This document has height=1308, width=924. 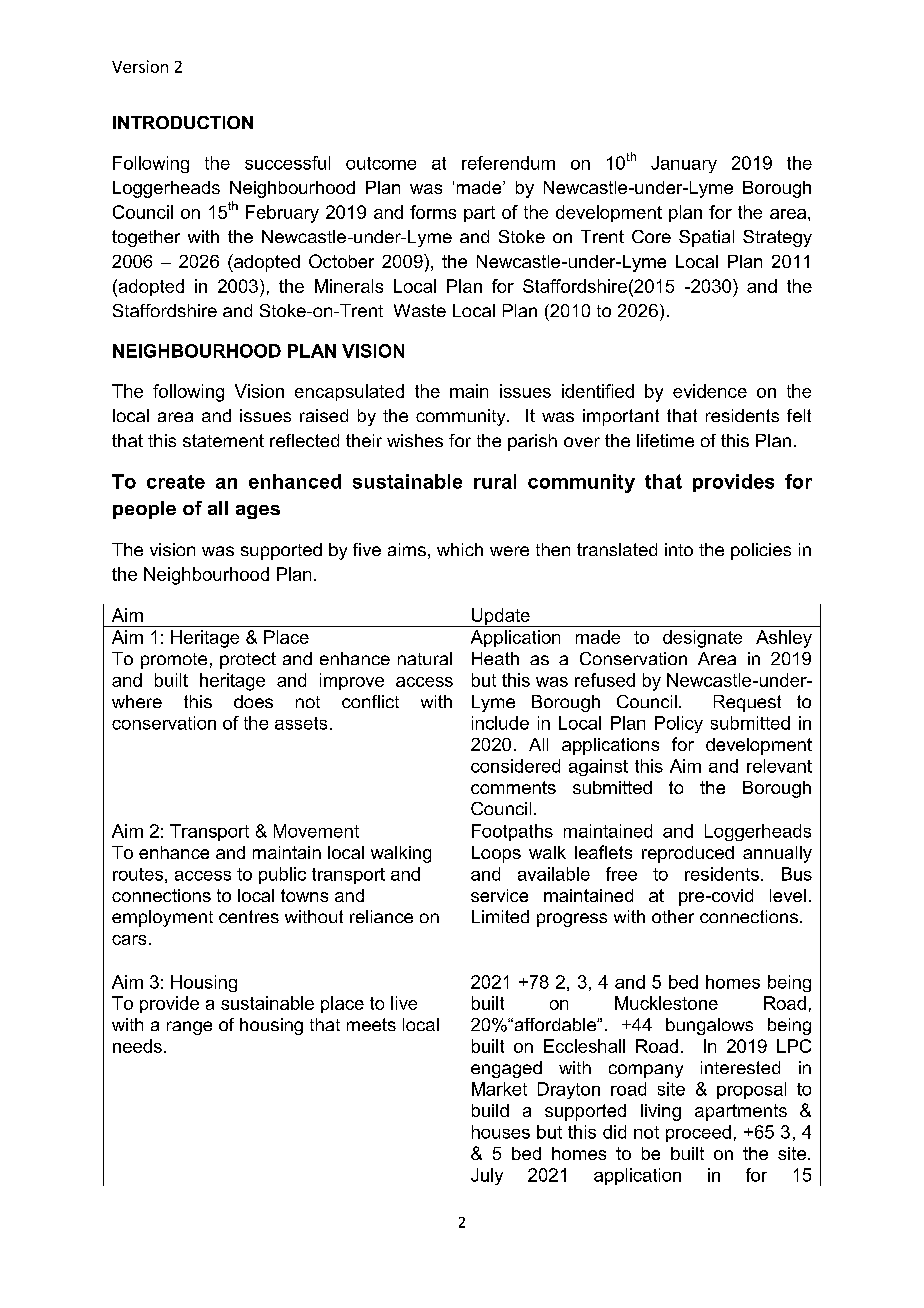 What do you see at coordinates (415, 440) in the document?
I see `wishes` at bounding box center [415, 440].
